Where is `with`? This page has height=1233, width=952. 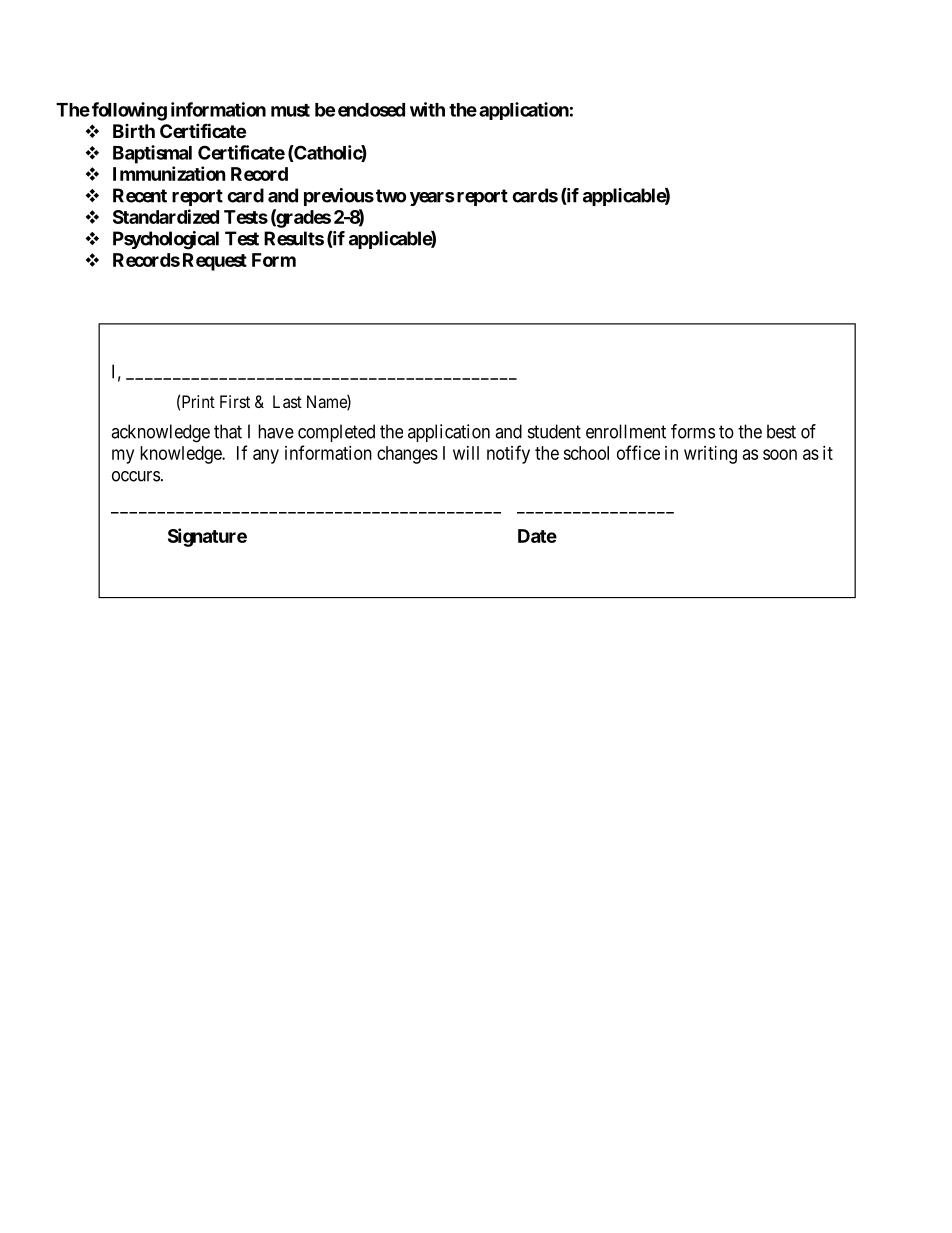
with is located at coordinates (427, 109).
